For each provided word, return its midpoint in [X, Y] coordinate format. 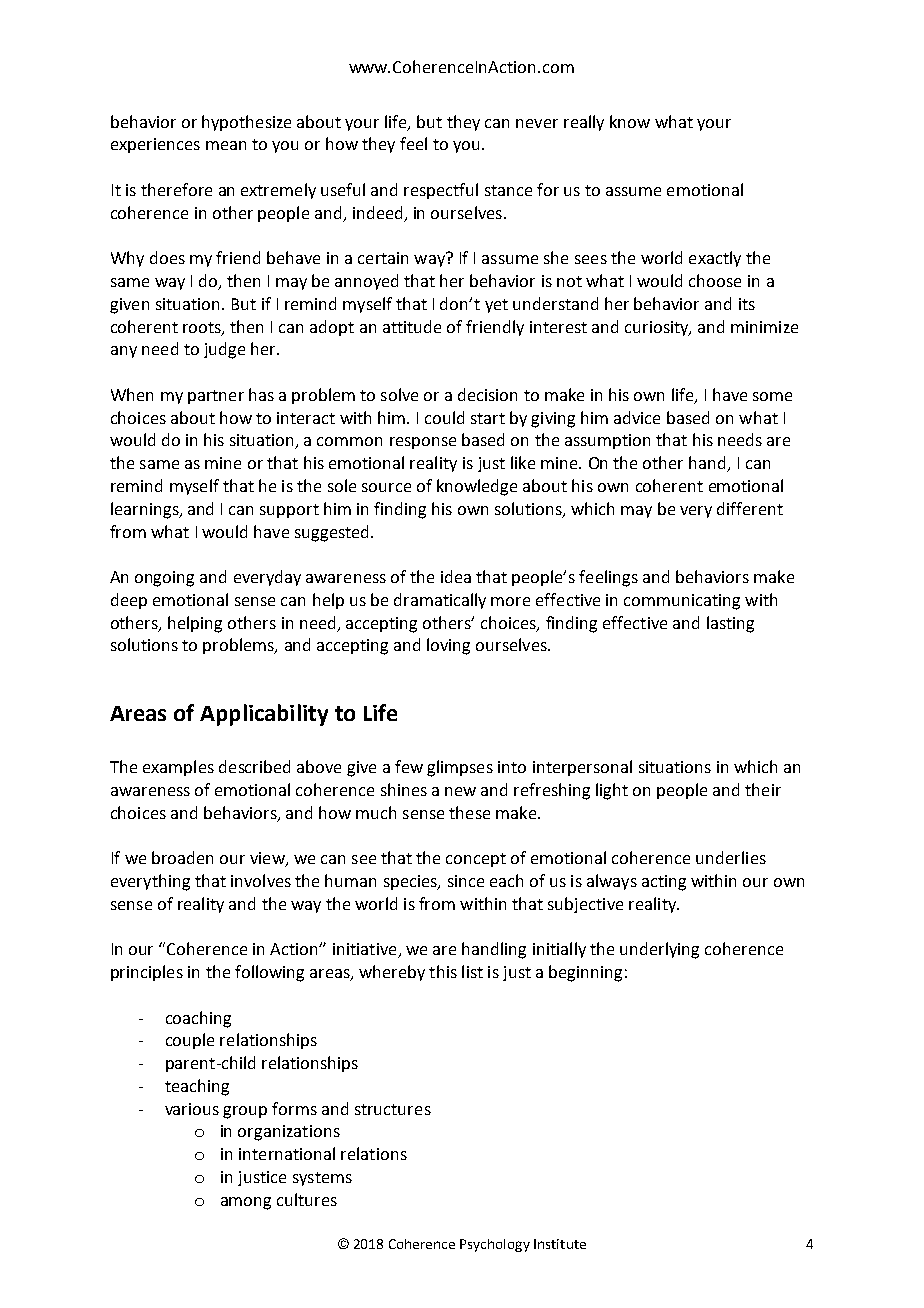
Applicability [264, 715]
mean [226, 145]
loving [448, 646]
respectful [441, 191]
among [246, 1203]
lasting [730, 624]
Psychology [495, 1245]
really [584, 123]
